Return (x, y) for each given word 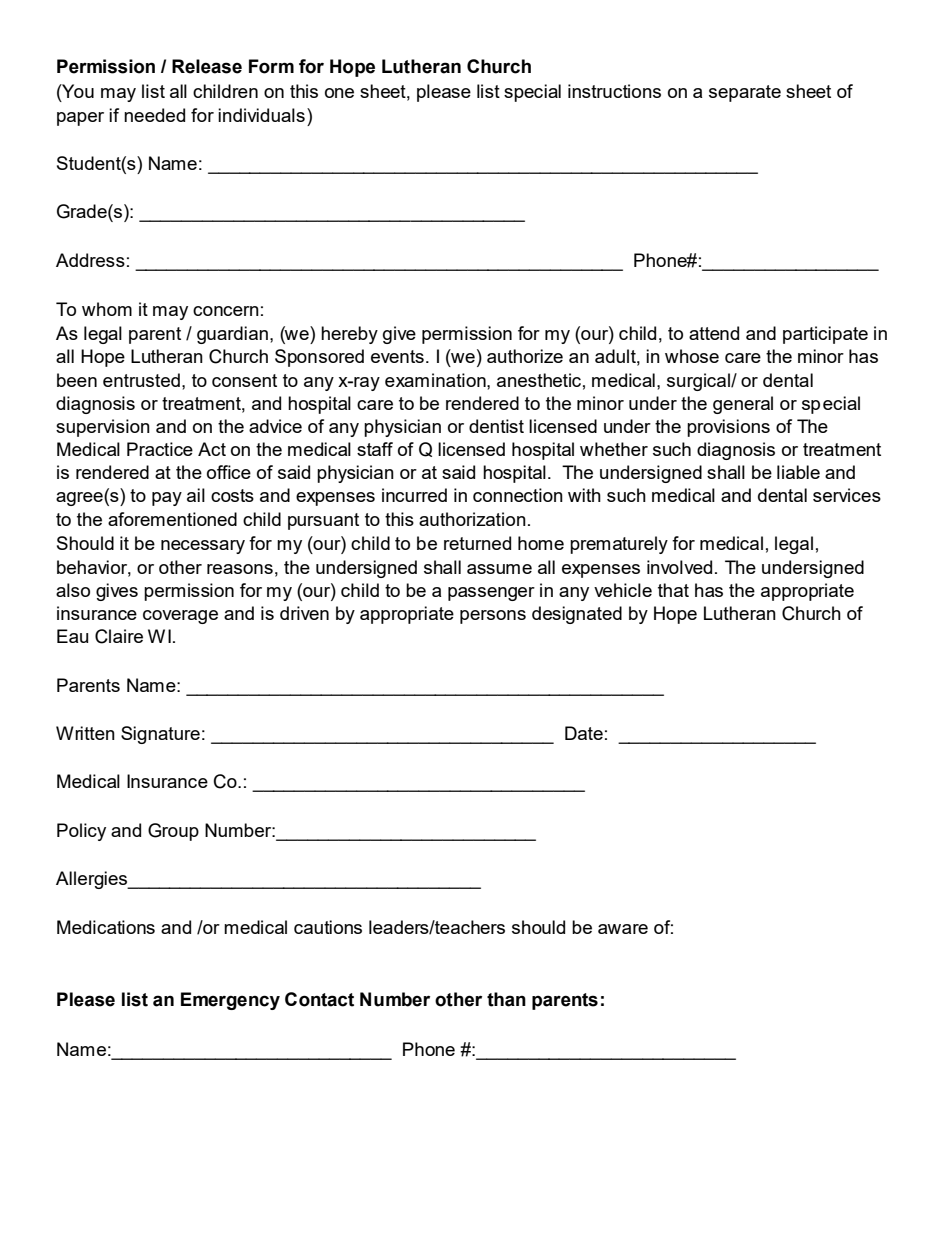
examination (436, 380)
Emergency (230, 1001)
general (743, 405)
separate (745, 93)
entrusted (141, 380)
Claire (119, 636)
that (673, 590)
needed (154, 115)
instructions (614, 91)
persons (493, 617)
